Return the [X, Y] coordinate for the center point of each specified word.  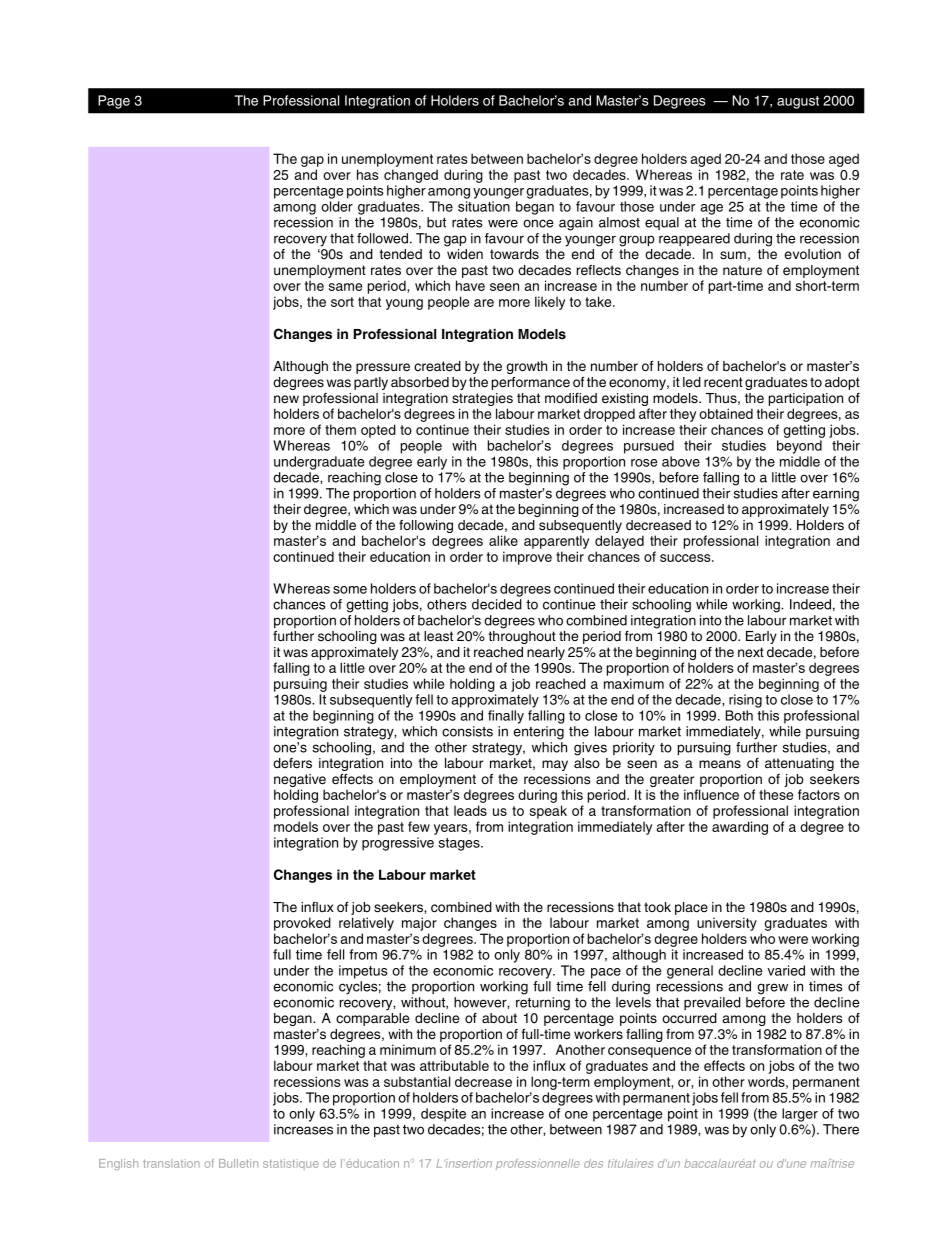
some [350, 590]
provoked [302, 924]
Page [114, 102]
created [437, 366]
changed [411, 176]
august [798, 102]
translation [171, 1163]
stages [460, 844]
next [751, 652]
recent [723, 382]
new [286, 399]
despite [443, 1115]
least [438, 636]
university [727, 924]
